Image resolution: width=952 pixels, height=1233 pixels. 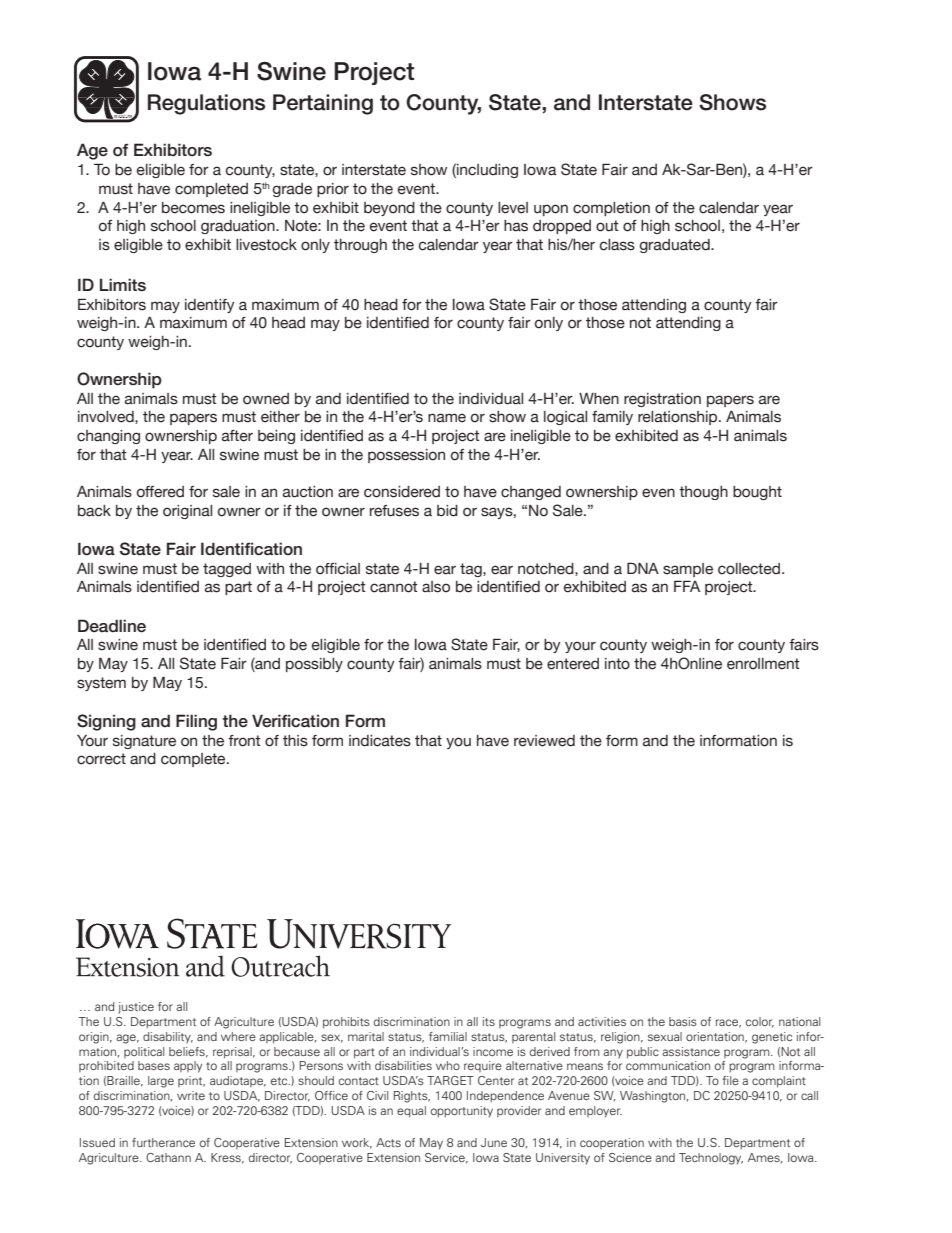 I want to click on opportunity, so click(x=462, y=1112).
